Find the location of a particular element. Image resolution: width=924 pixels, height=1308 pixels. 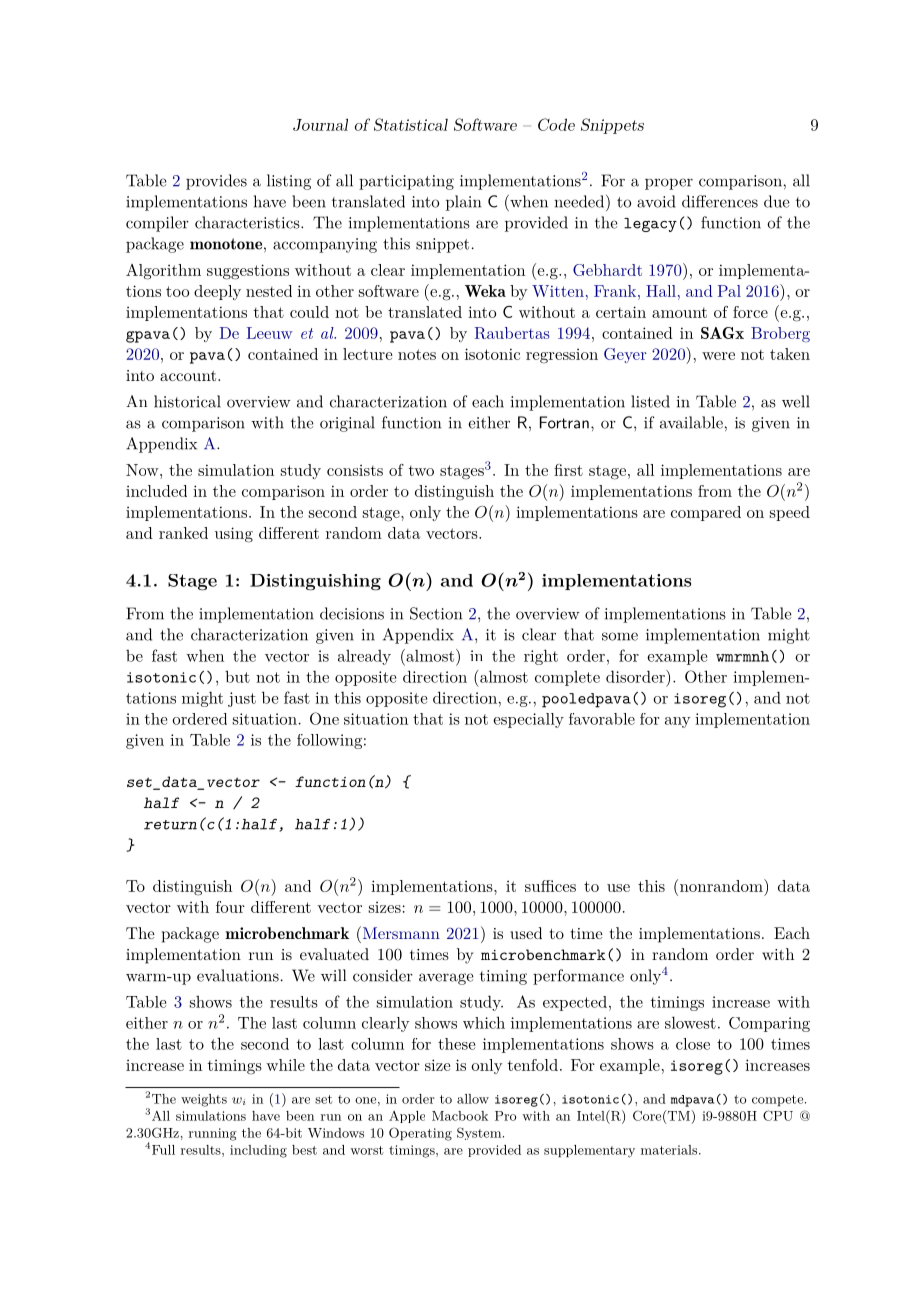

plain is located at coordinates (463, 203).
